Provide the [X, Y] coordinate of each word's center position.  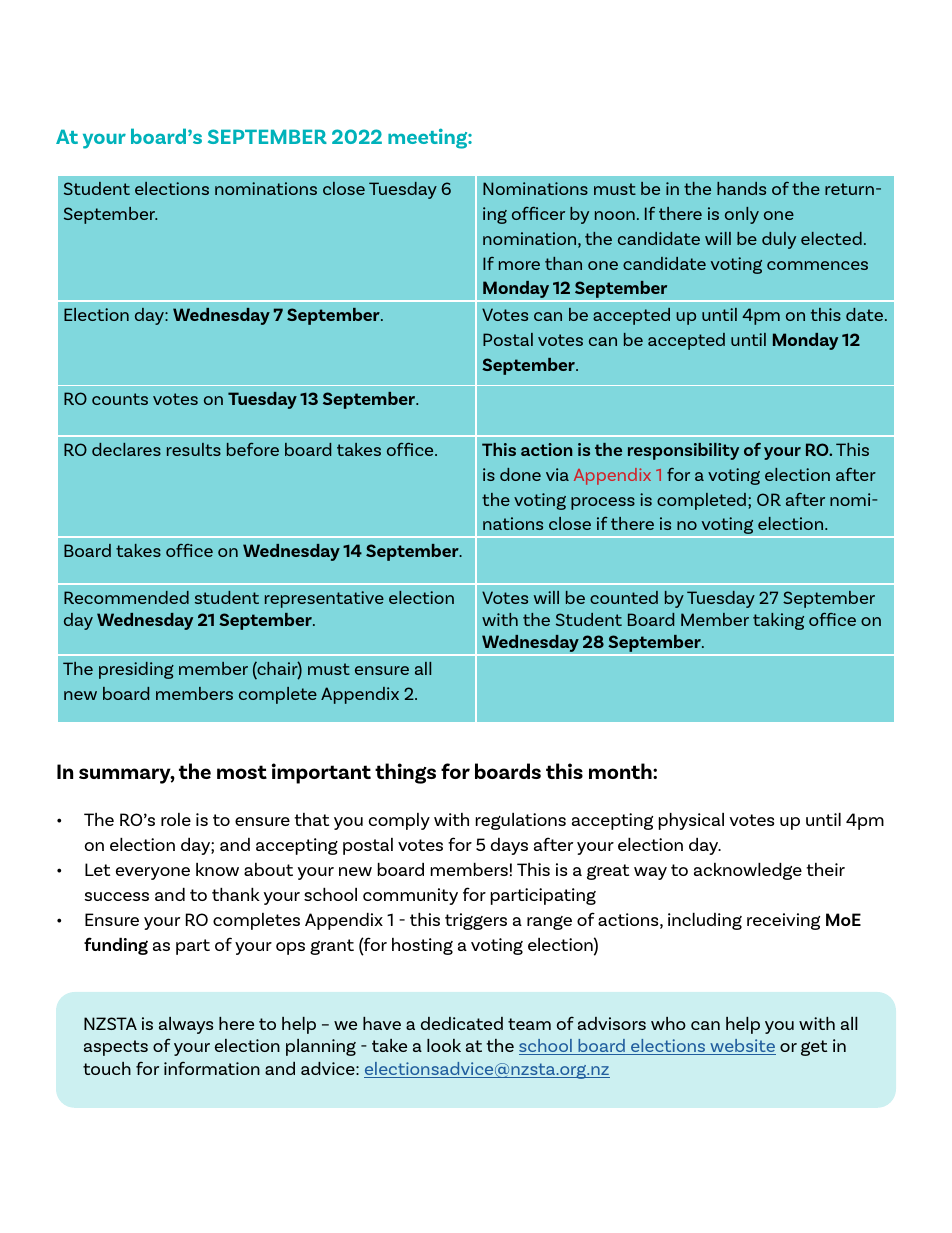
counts [120, 399]
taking [778, 621]
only [742, 215]
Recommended [126, 597]
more [519, 265]
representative [324, 599]
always [186, 1025]
